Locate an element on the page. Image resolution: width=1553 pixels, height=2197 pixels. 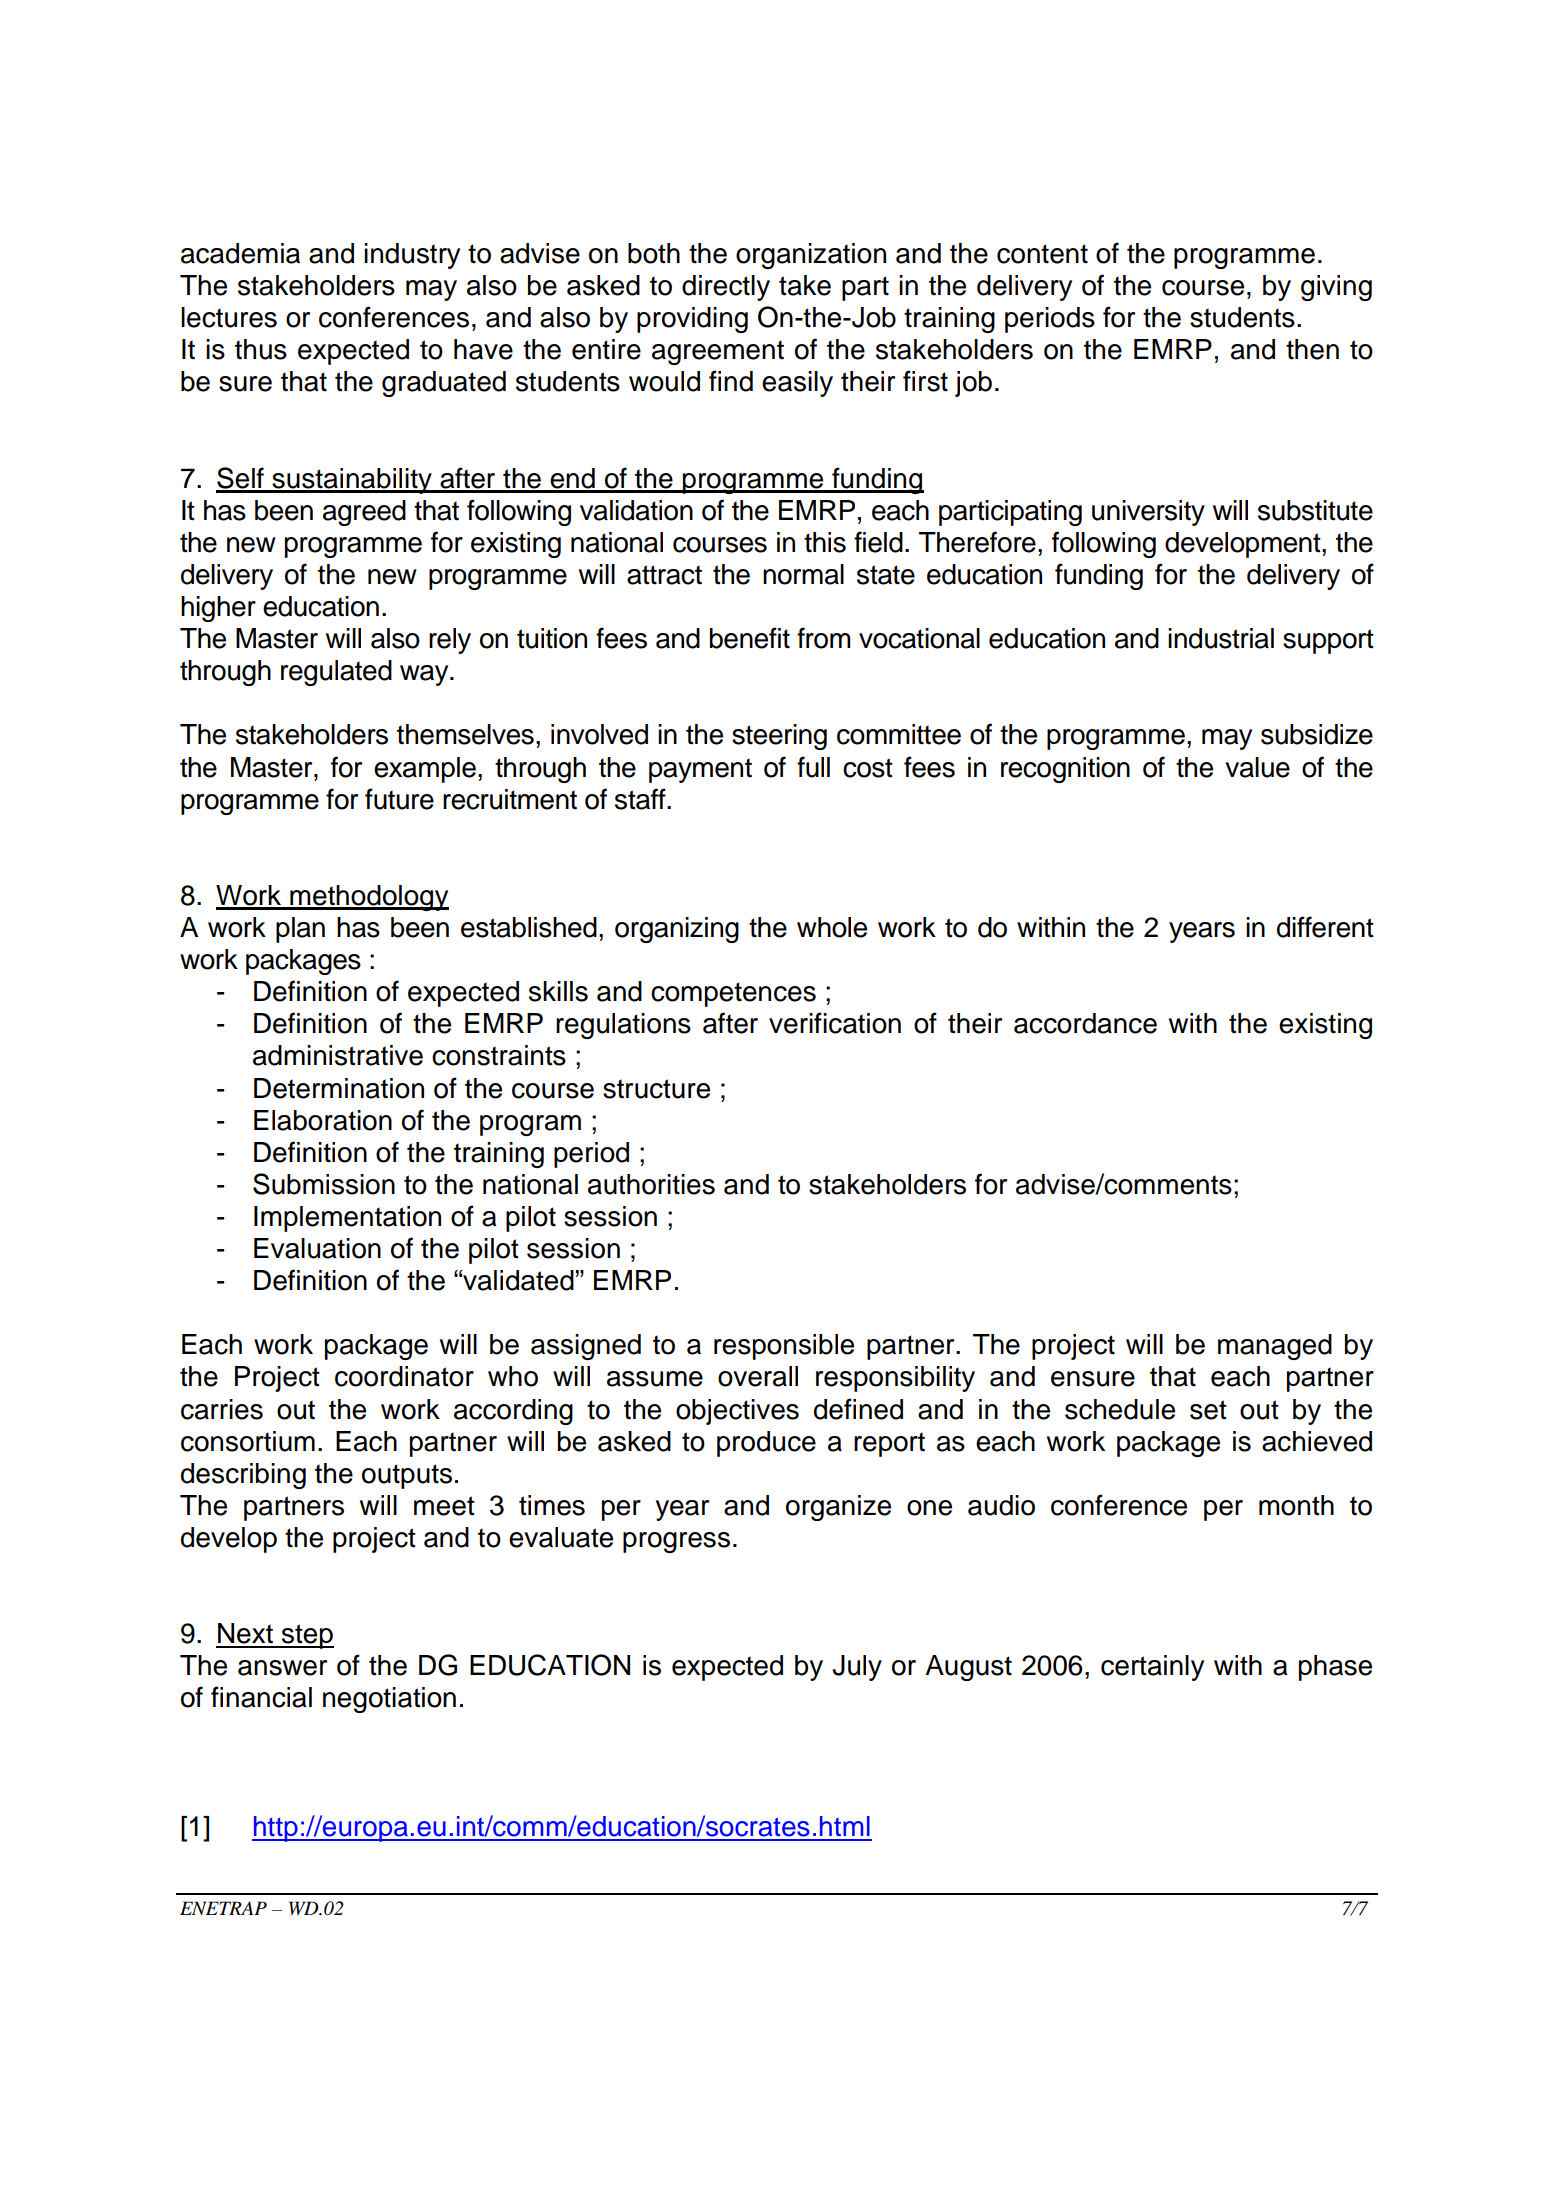
managed is located at coordinates (1275, 1347).
